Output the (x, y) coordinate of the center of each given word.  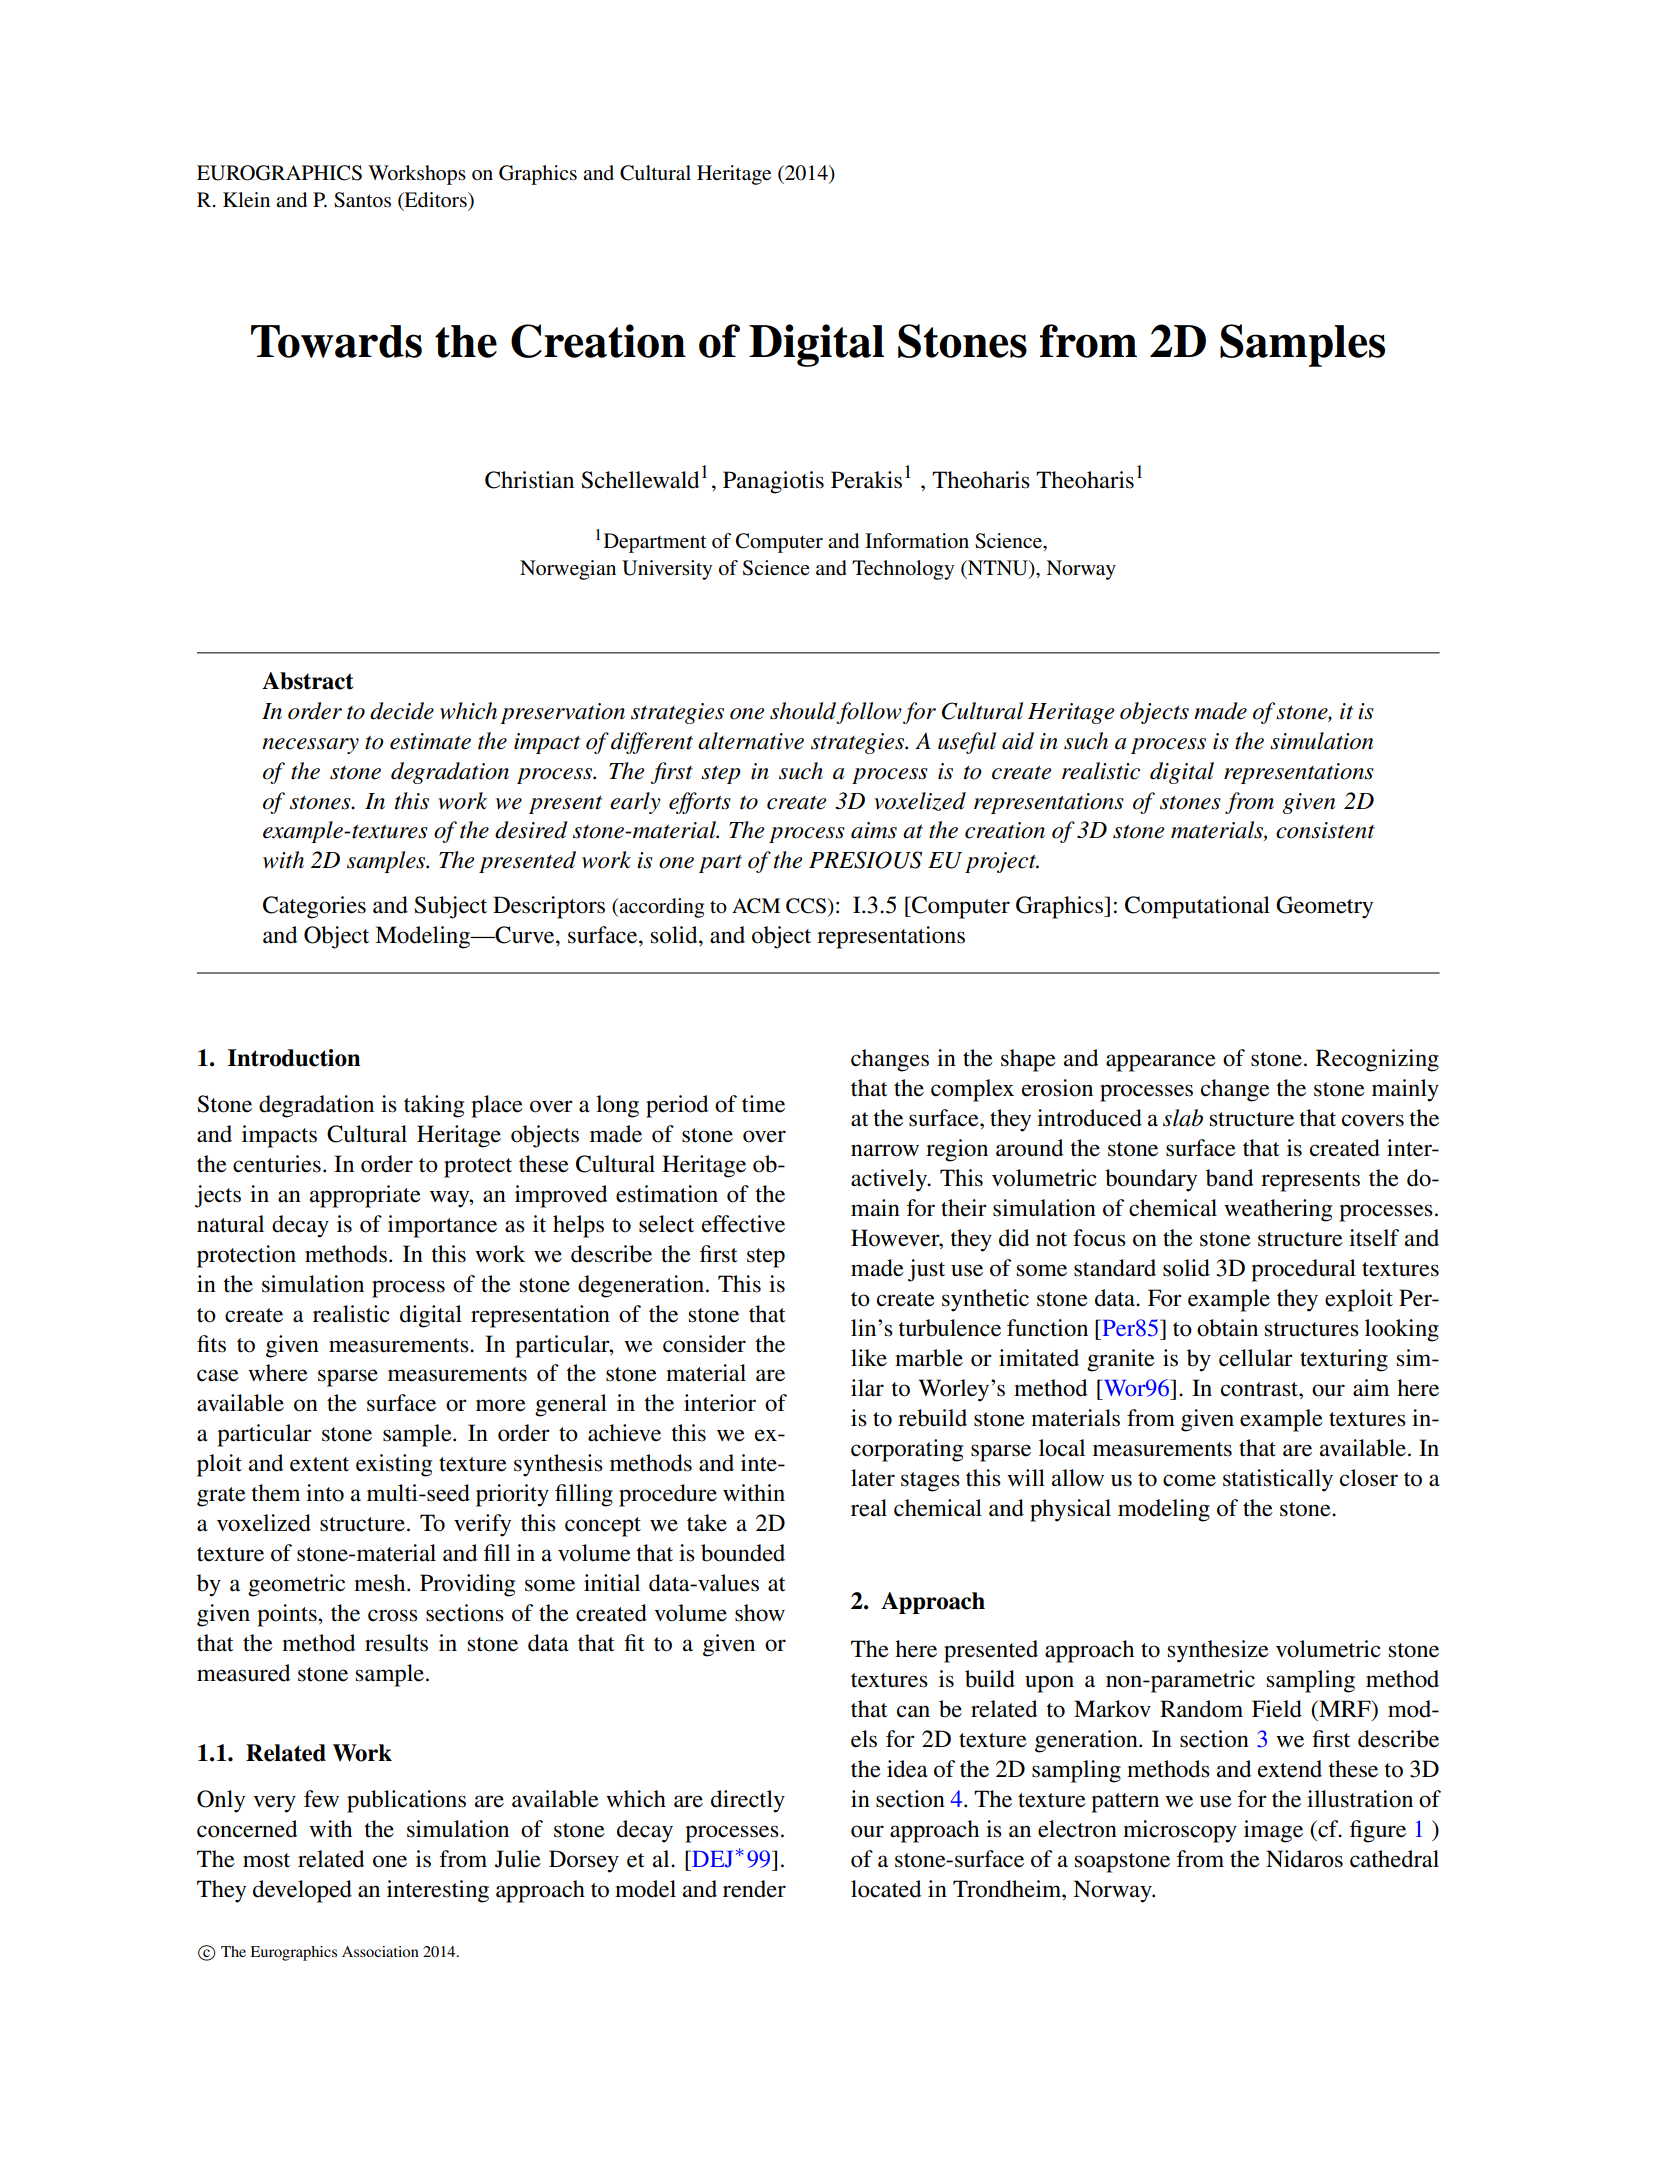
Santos (362, 200)
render (754, 1889)
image (1273, 1831)
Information (917, 541)
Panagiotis (773, 482)
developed (302, 1891)
